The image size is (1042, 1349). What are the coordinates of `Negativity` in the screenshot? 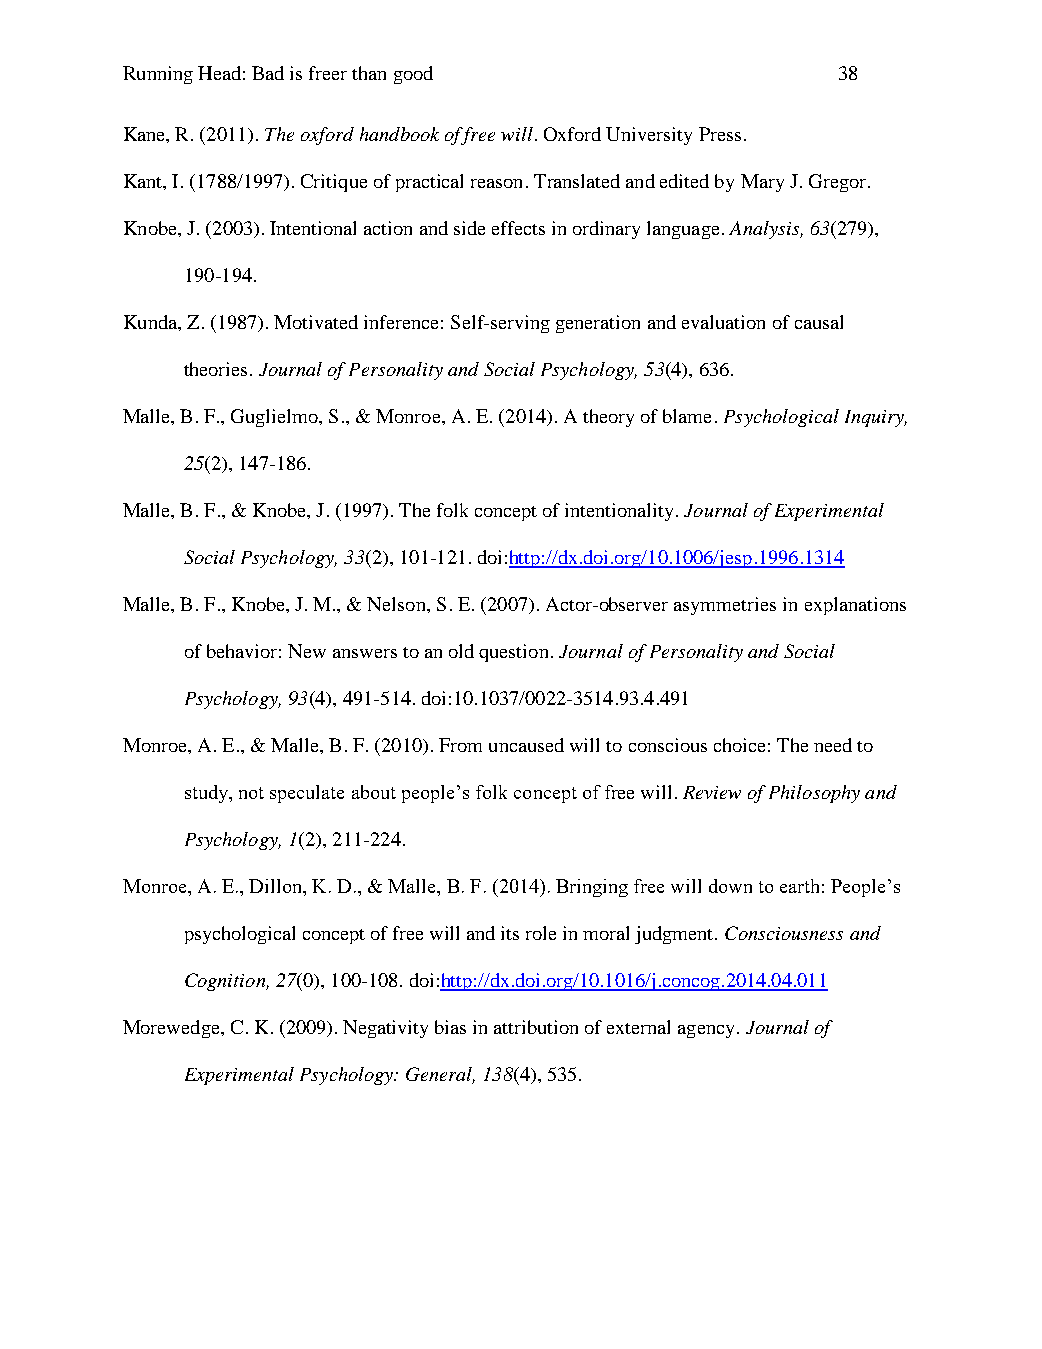 It's located at (385, 1029).
